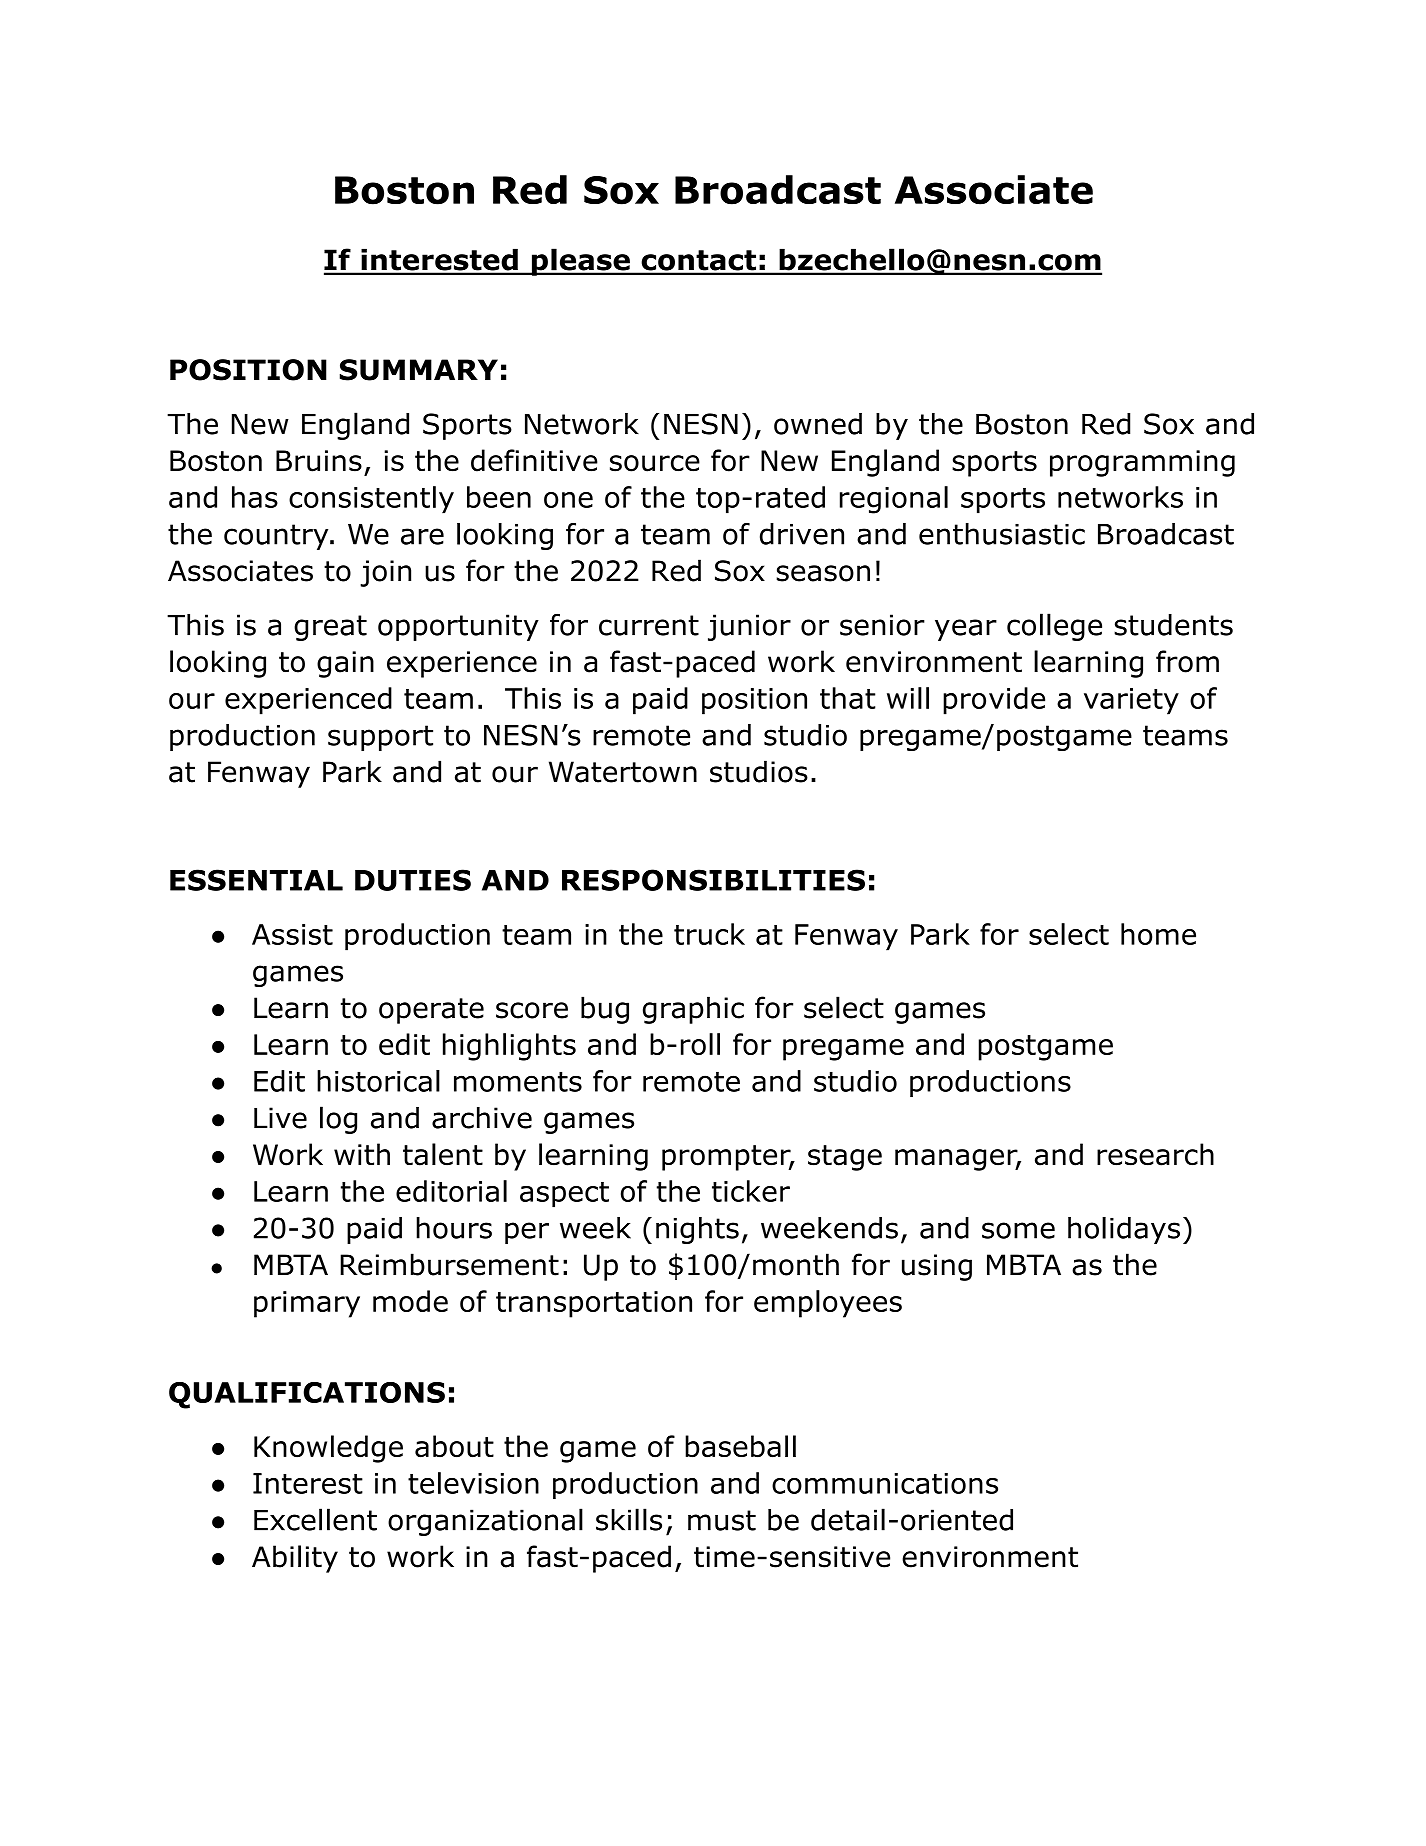 The image size is (1426, 1846). What do you see at coordinates (580, 262) in the document?
I see `please` at bounding box center [580, 262].
